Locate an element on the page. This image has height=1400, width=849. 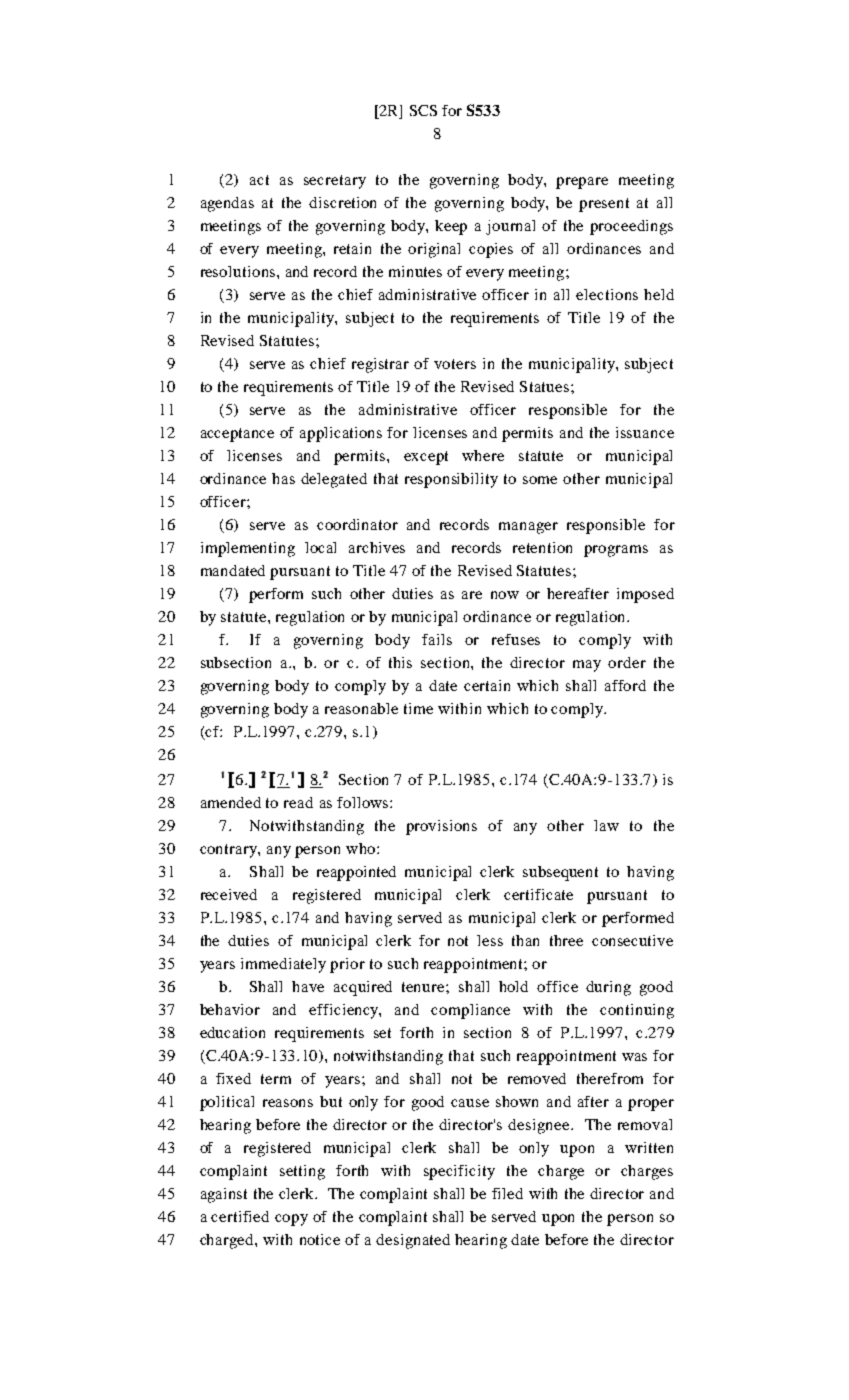
fails is located at coordinates (437, 639).
